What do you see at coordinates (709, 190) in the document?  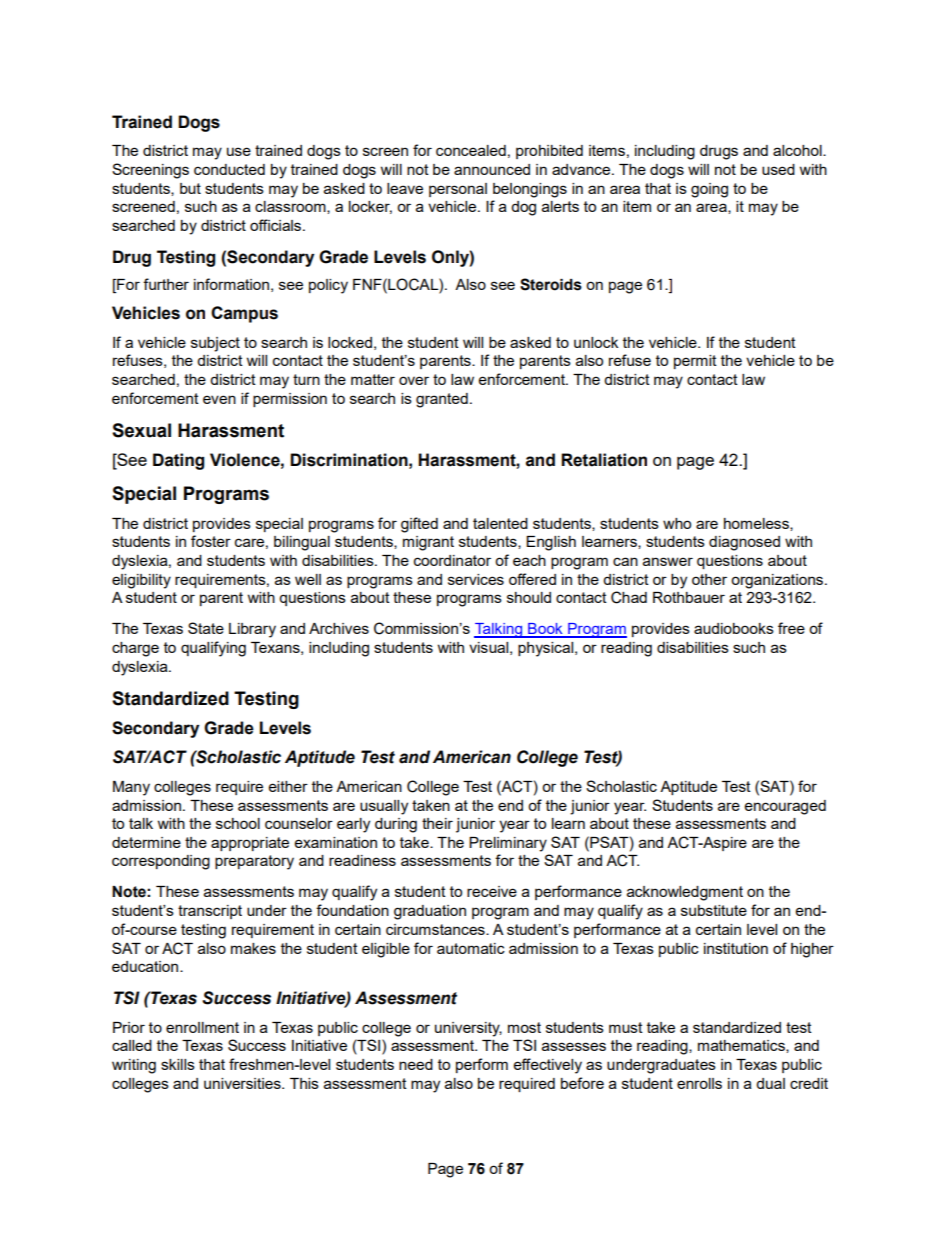 I see `going` at bounding box center [709, 190].
